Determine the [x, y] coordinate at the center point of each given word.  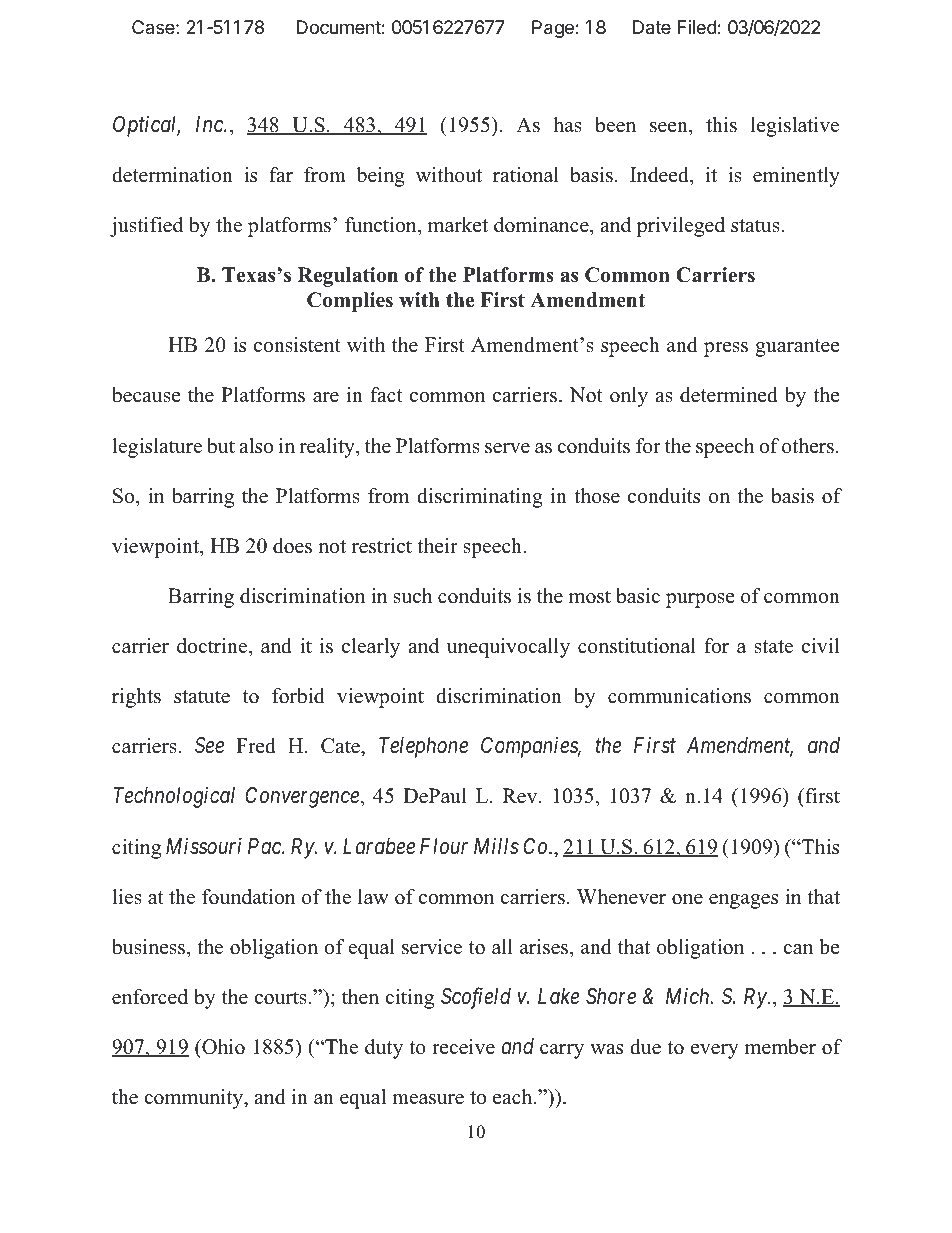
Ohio [222, 1047]
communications [679, 696]
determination [172, 175]
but [221, 446]
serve [507, 448]
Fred [256, 746]
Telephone [423, 747]
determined [729, 395]
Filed [697, 27]
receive [463, 1047]
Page [553, 29]
